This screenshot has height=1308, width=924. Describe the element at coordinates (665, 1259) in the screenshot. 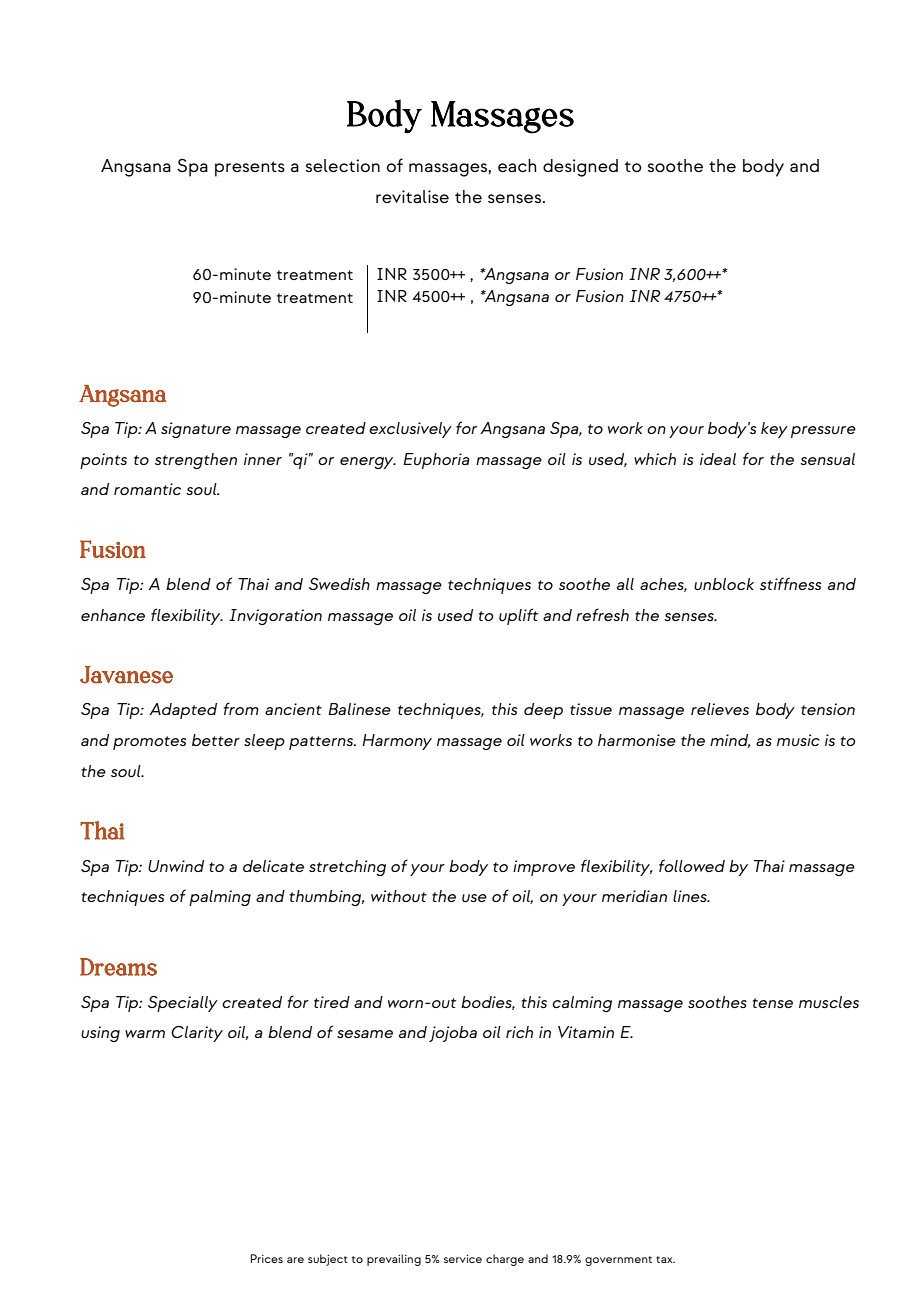

I see `tax` at that location.
